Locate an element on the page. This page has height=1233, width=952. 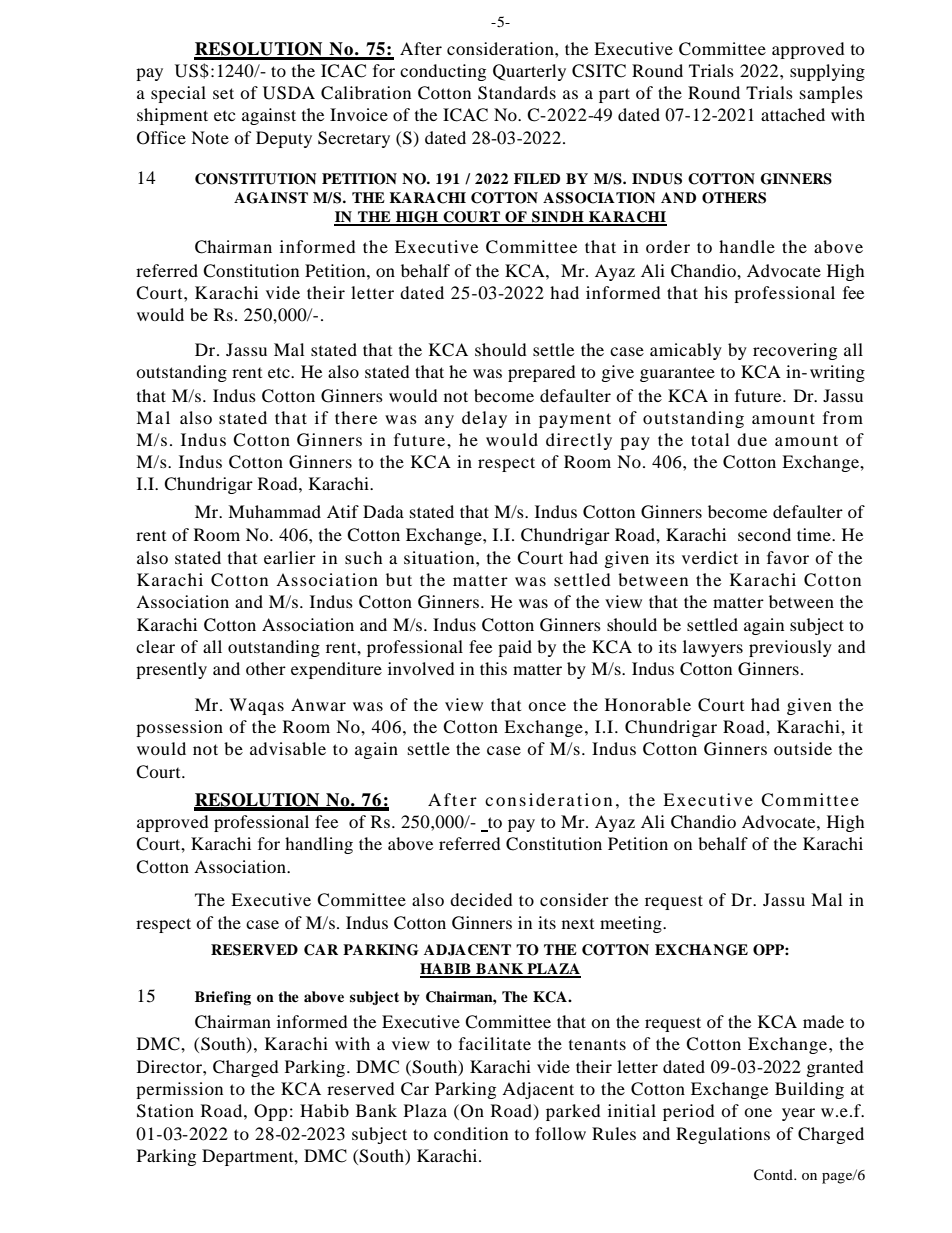
Muhammad is located at coordinates (274, 511).
